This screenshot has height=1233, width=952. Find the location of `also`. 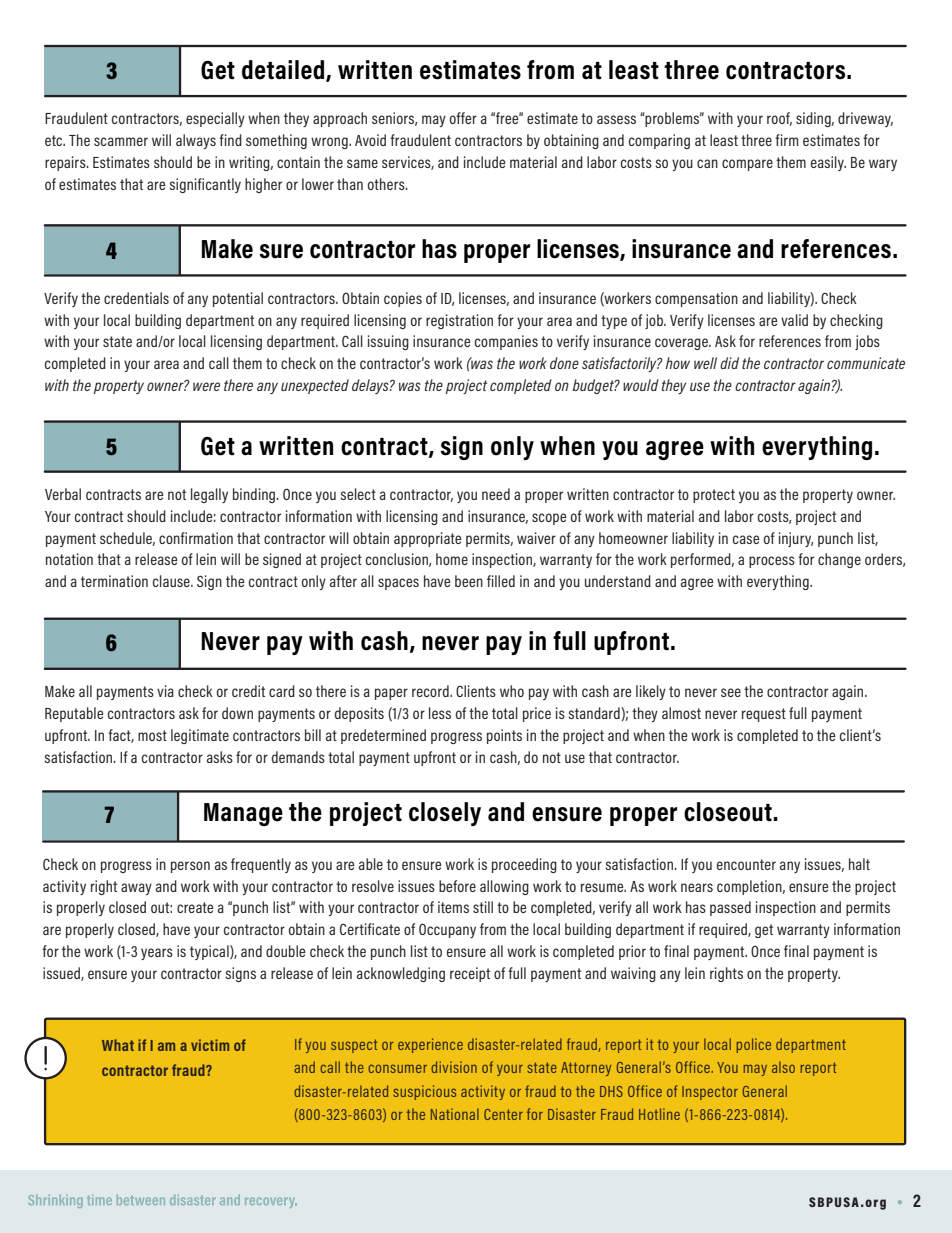

also is located at coordinates (783, 1067).
